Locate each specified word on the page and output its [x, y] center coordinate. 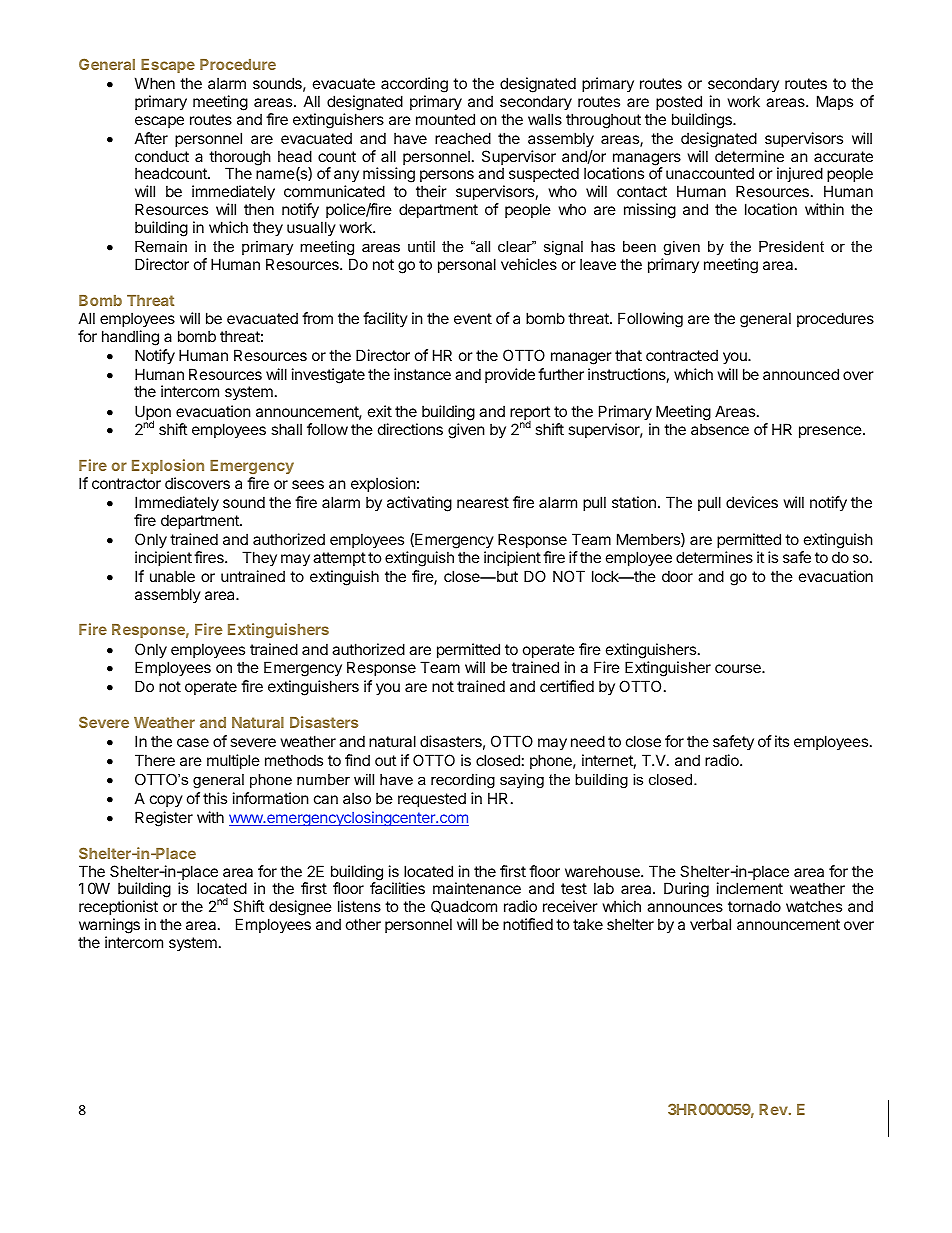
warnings [109, 927]
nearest [483, 502]
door [677, 576]
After [151, 138]
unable [172, 576]
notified [528, 924]
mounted [445, 119]
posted [679, 102]
